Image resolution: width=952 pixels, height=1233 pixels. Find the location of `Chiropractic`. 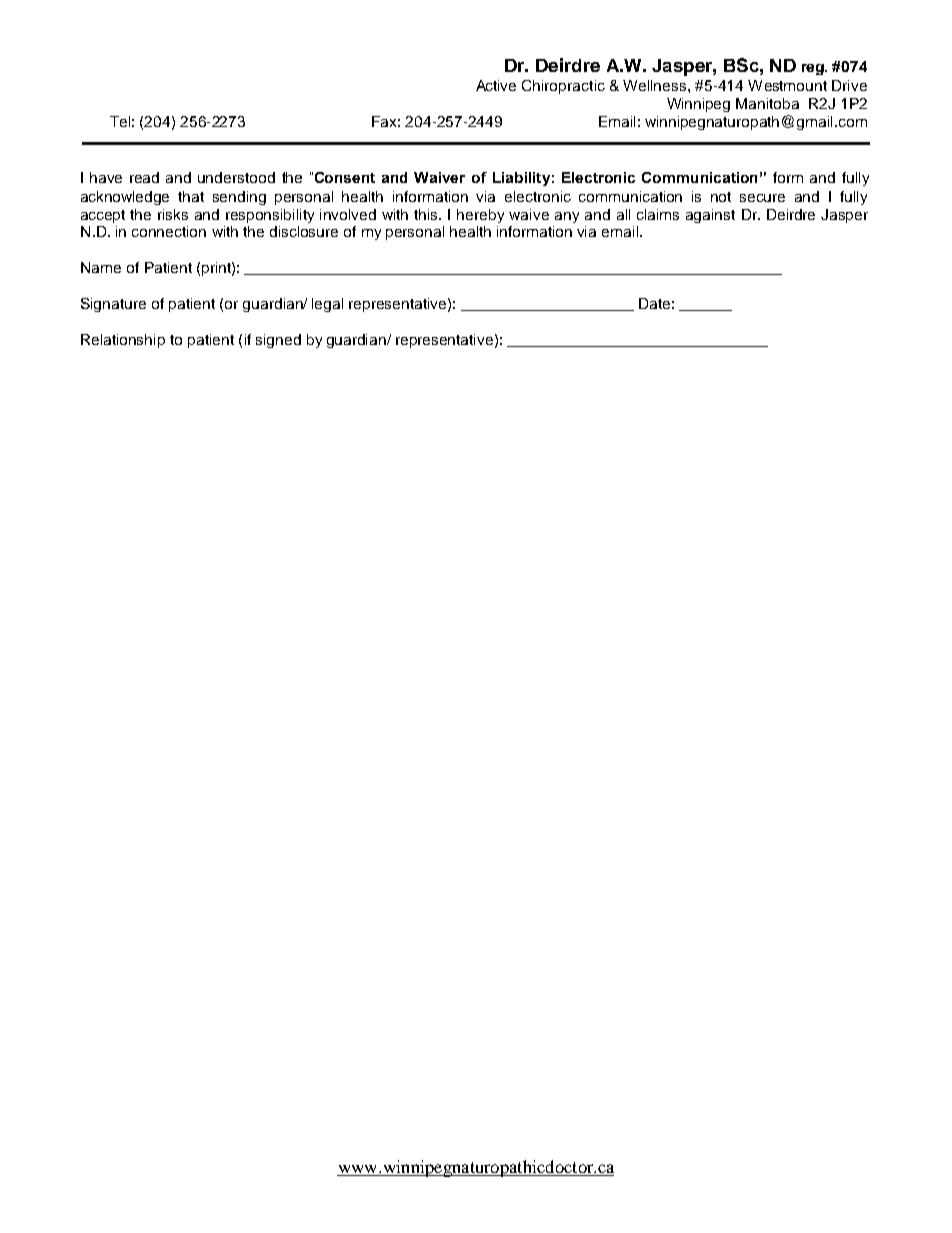

Chiropractic is located at coordinates (563, 87).
